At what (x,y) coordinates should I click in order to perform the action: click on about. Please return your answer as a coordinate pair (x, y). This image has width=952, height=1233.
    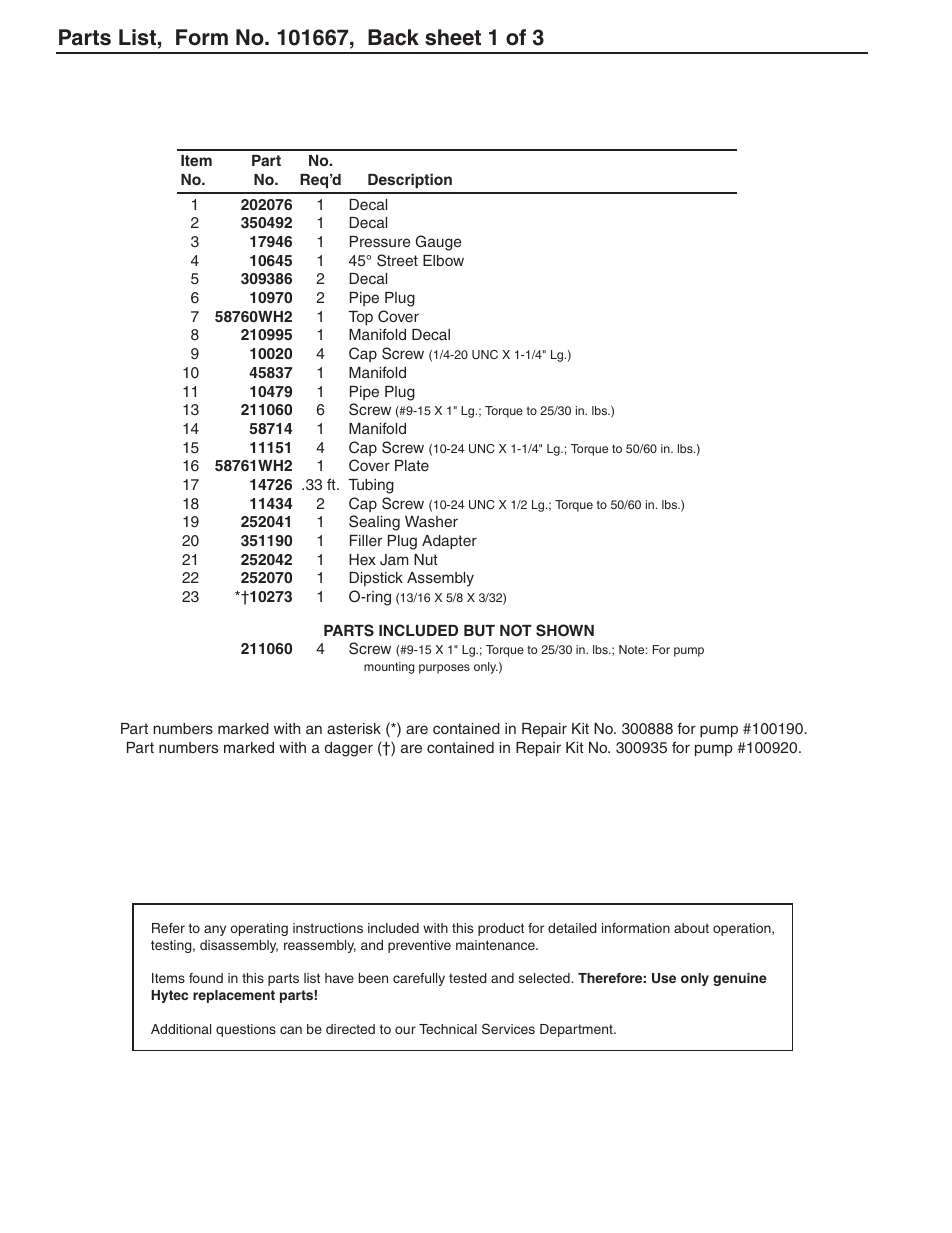
    Looking at the image, I should click on (691, 928).
